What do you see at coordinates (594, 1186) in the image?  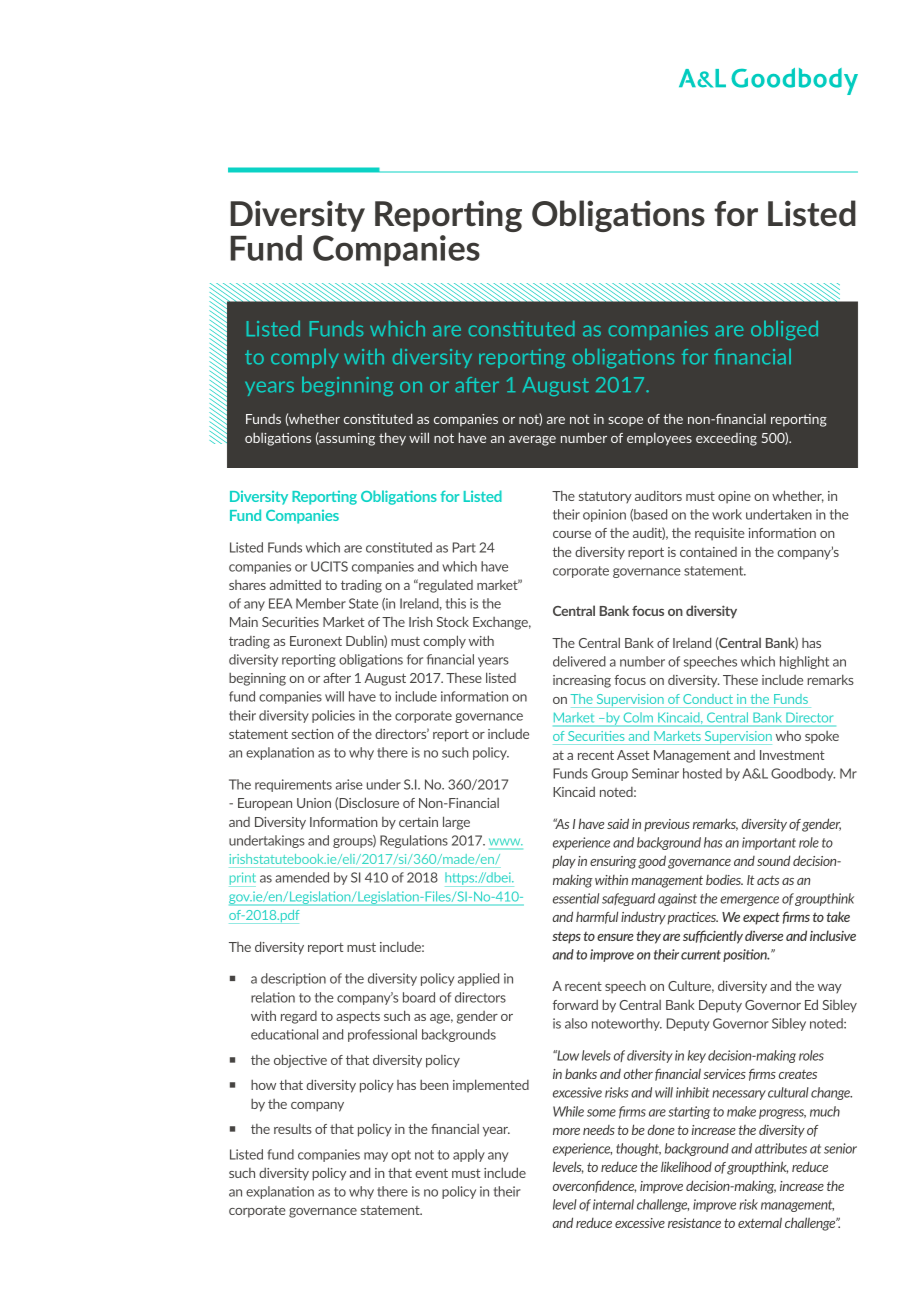 I see `overconfidence` at bounding box center [594, 1186].
